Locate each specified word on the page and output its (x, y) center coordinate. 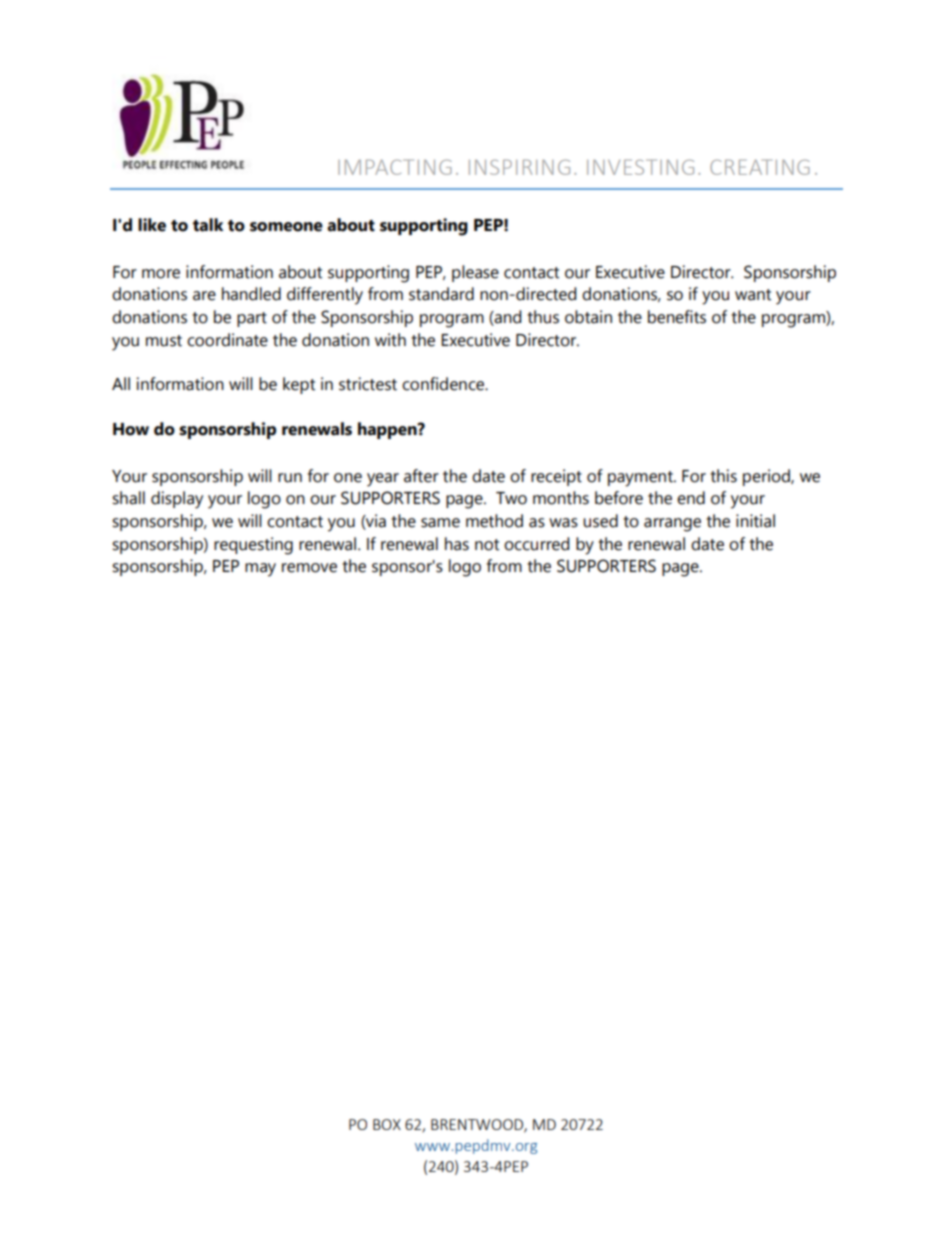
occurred (536, 544)
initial (755, 521)
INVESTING (640, 167)
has (457, 544)
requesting (253, 546)
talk (208, 225)
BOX (387, 1124)
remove (309, 568)
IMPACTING (395, 167)
